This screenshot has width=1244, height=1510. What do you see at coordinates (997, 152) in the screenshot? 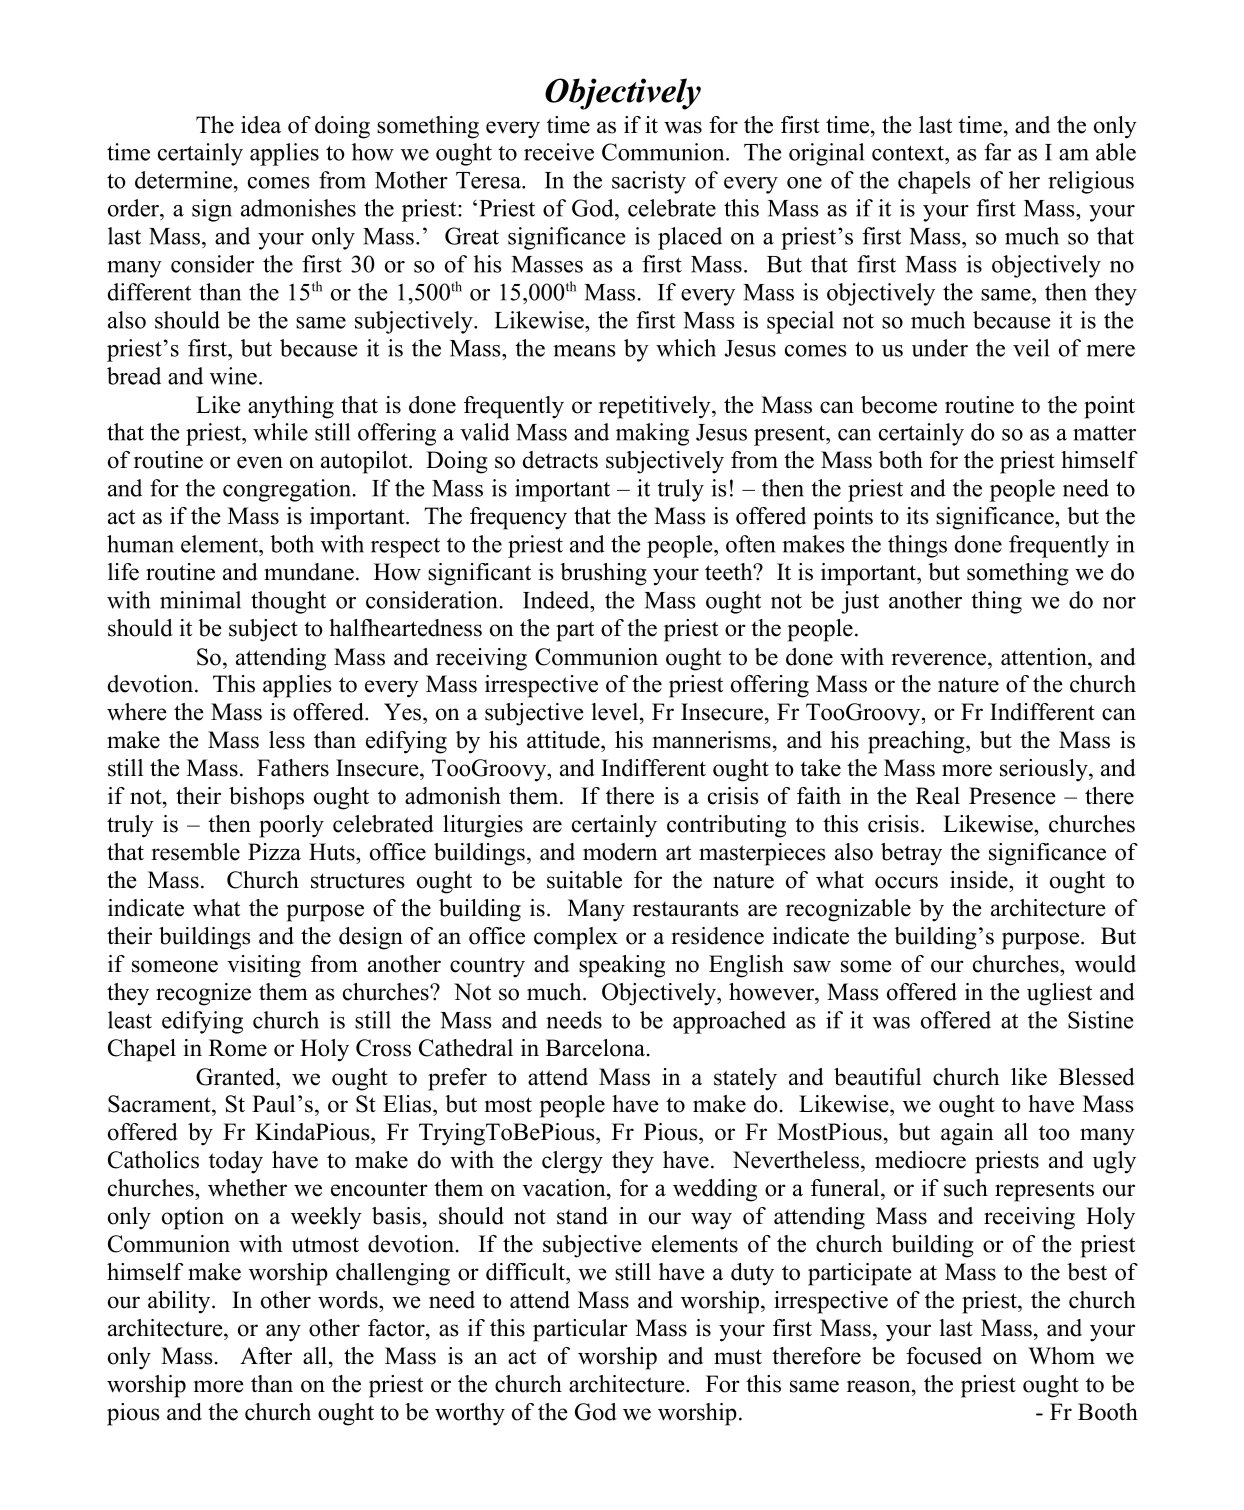
I see `far` at bounding box center [997, 152].
